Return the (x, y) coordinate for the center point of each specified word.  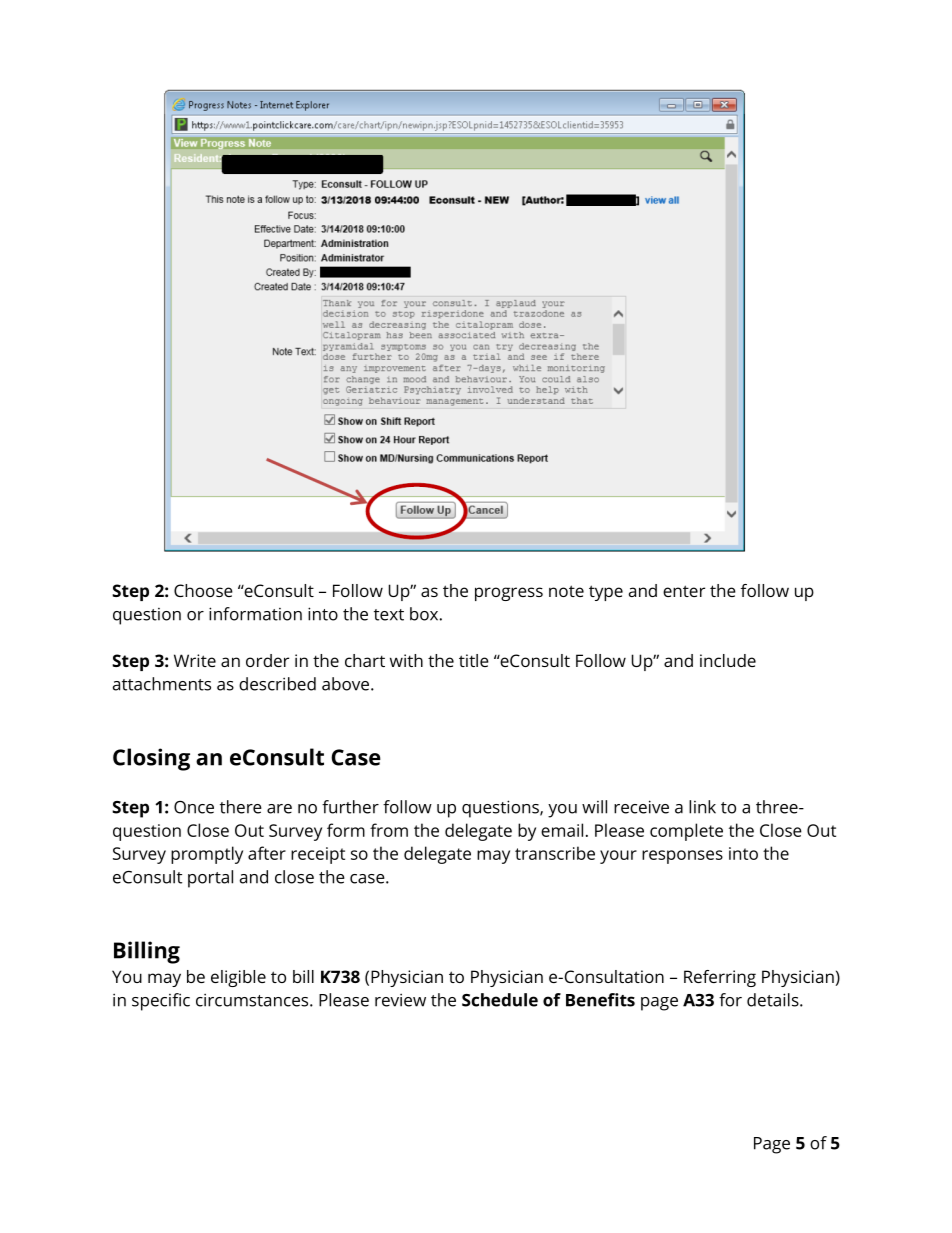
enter (684, 591)
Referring (720, 978)
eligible (238, 978)
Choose (203, 590)
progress (509, 594)
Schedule (500, 1000)
